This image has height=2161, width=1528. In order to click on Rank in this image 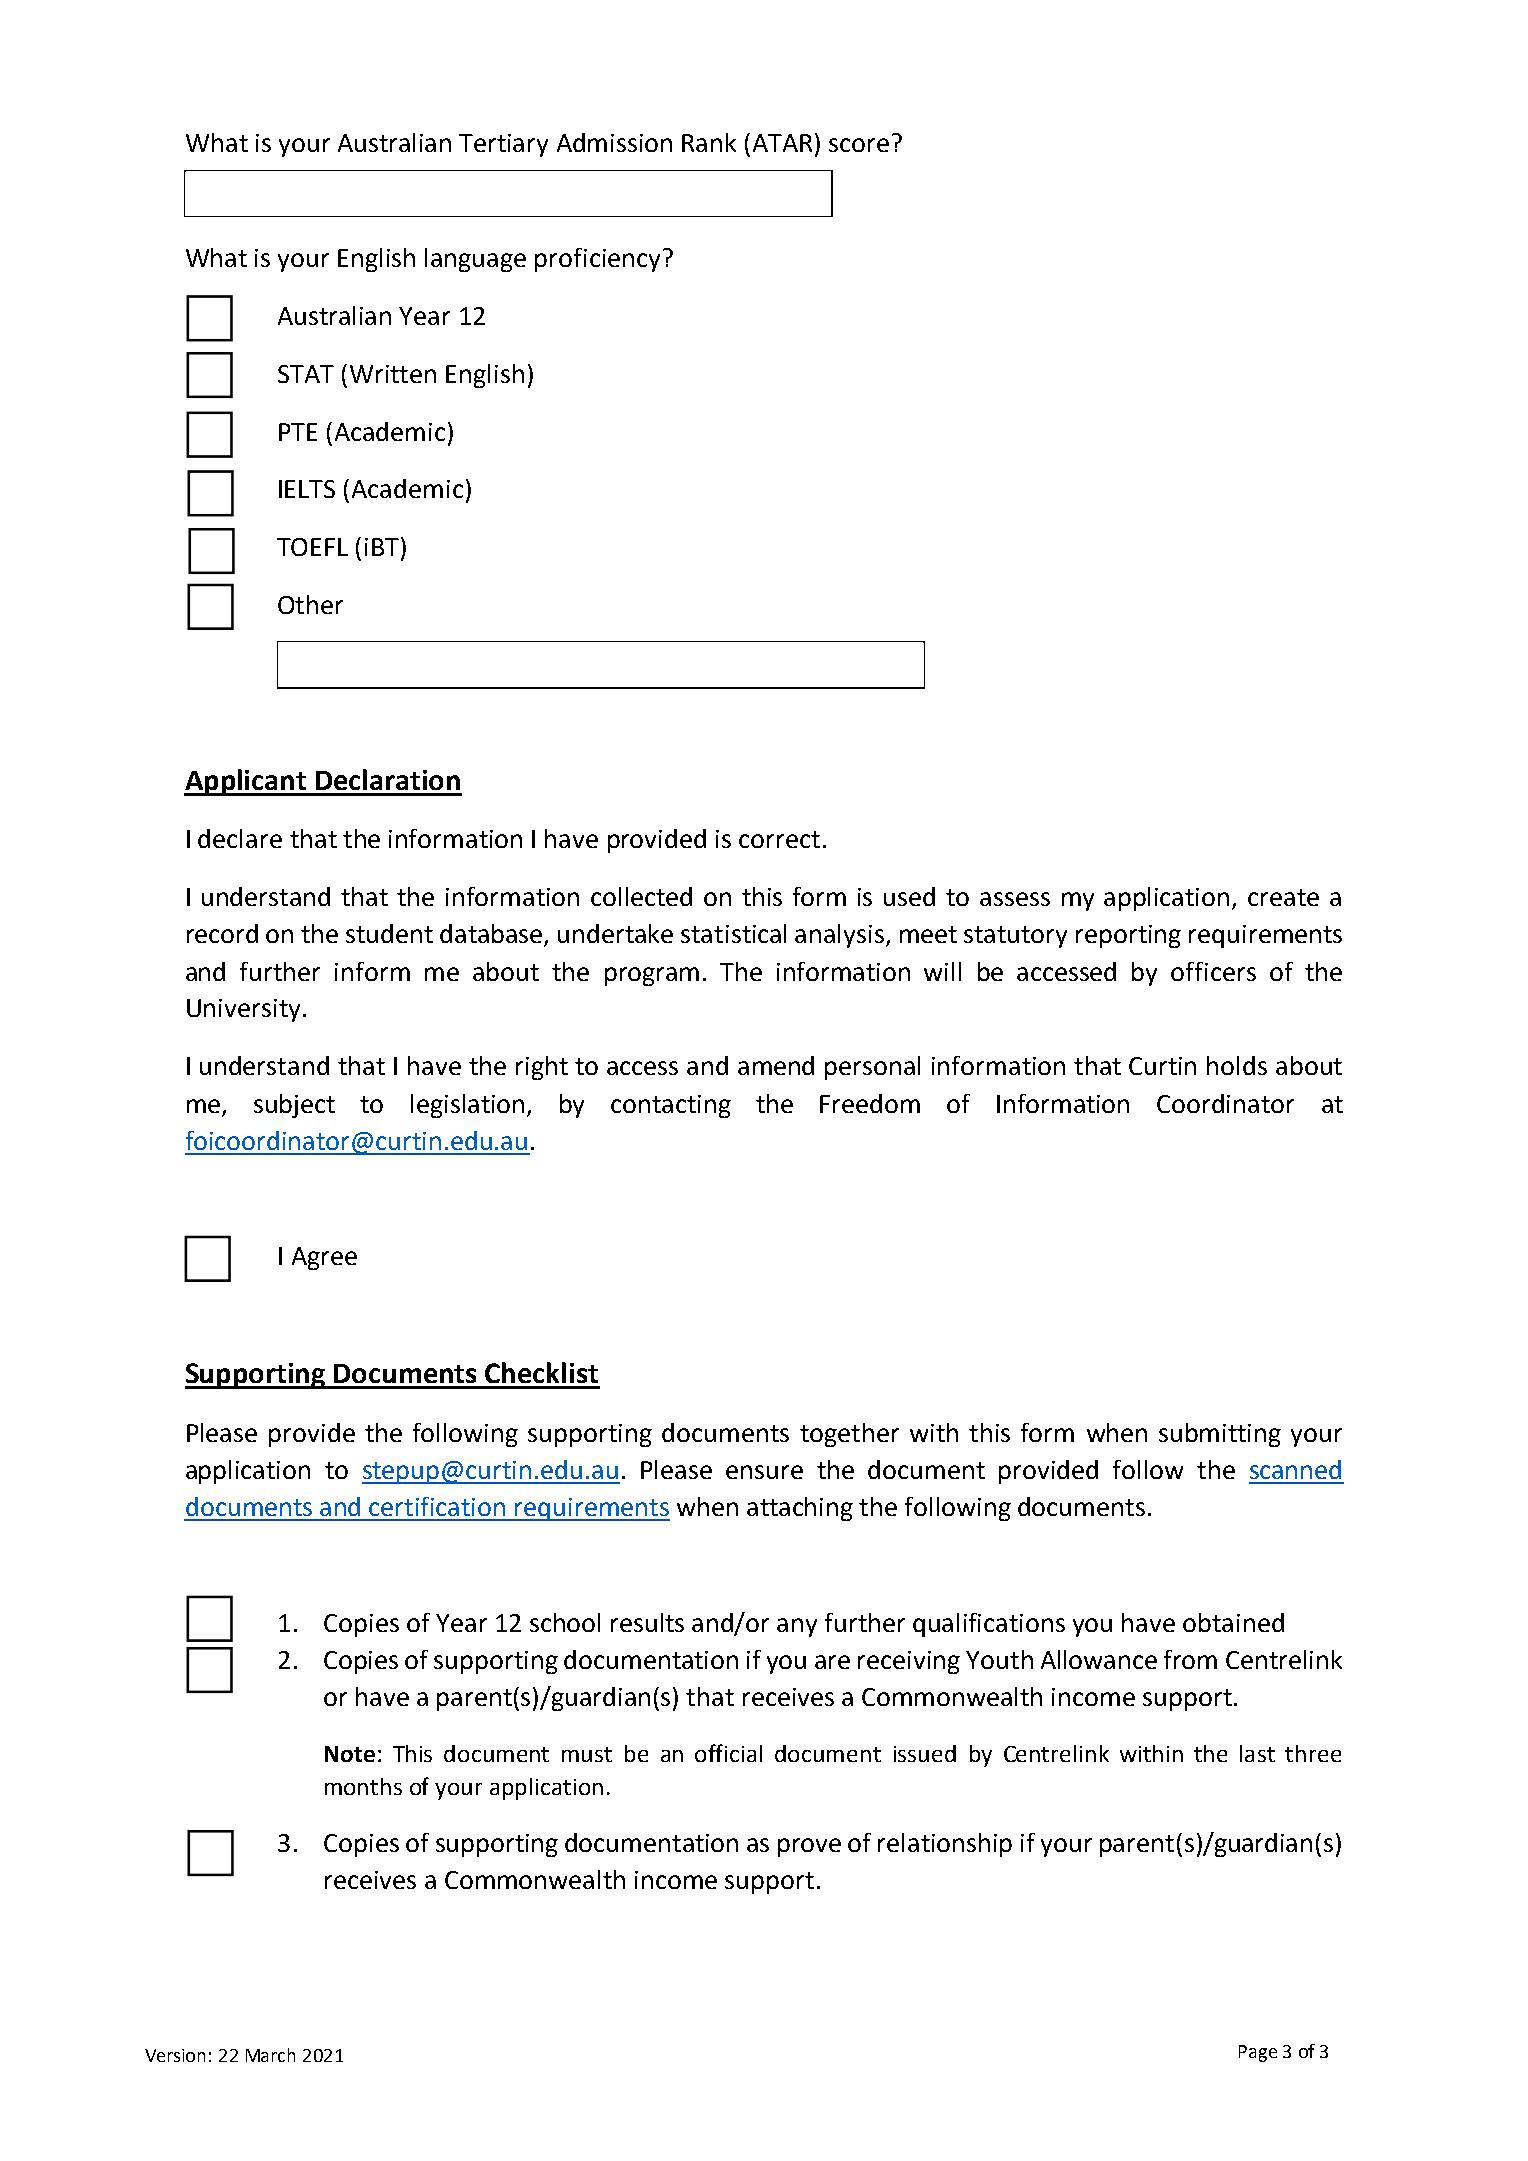, I will do `click(709, 142)`.
